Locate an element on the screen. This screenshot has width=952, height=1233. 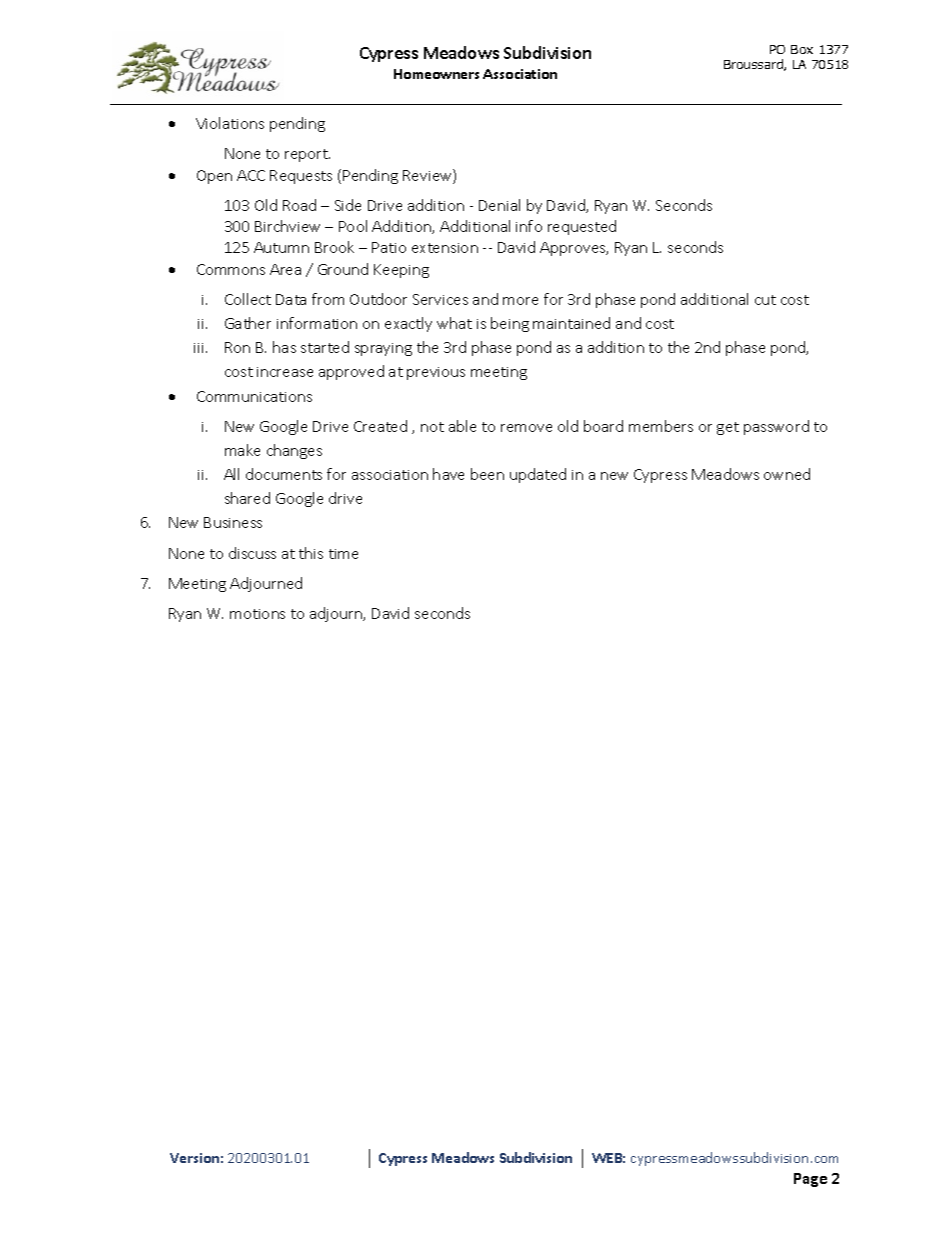
motions is located at coordinates (257, 614).
